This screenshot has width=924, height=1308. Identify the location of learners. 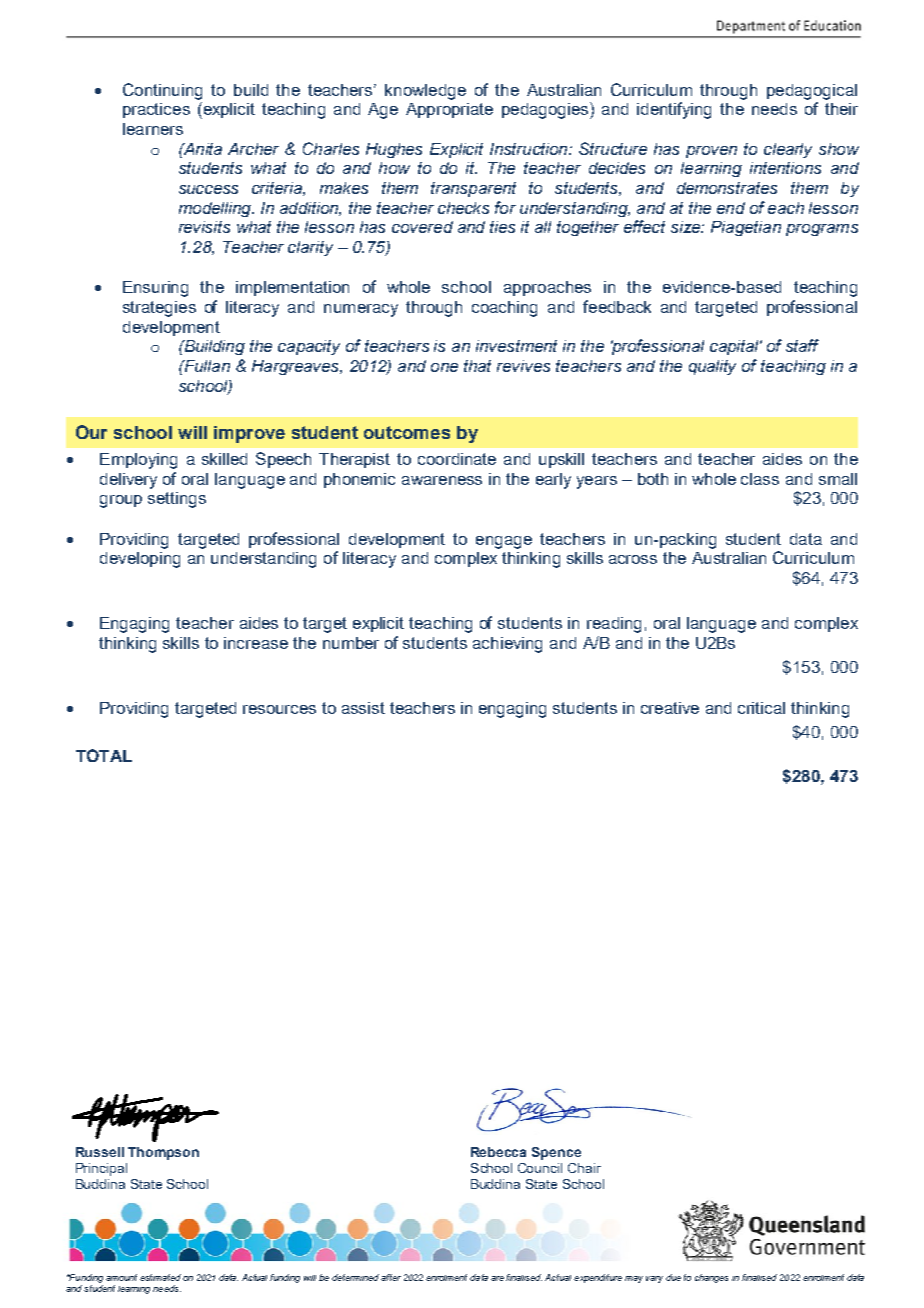
(153, 129).
